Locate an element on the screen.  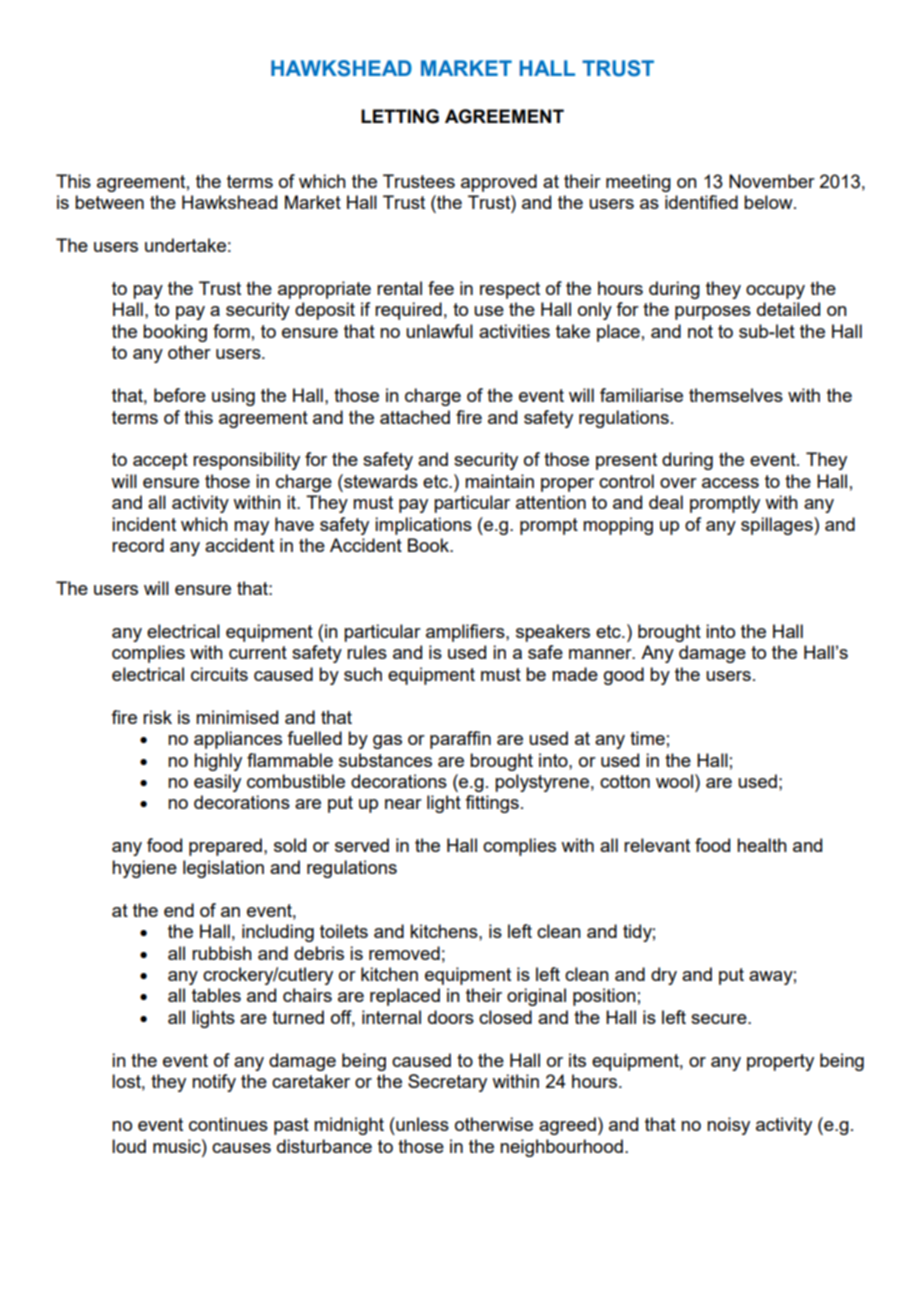
LETTING is located at coordinates (400, 116).
